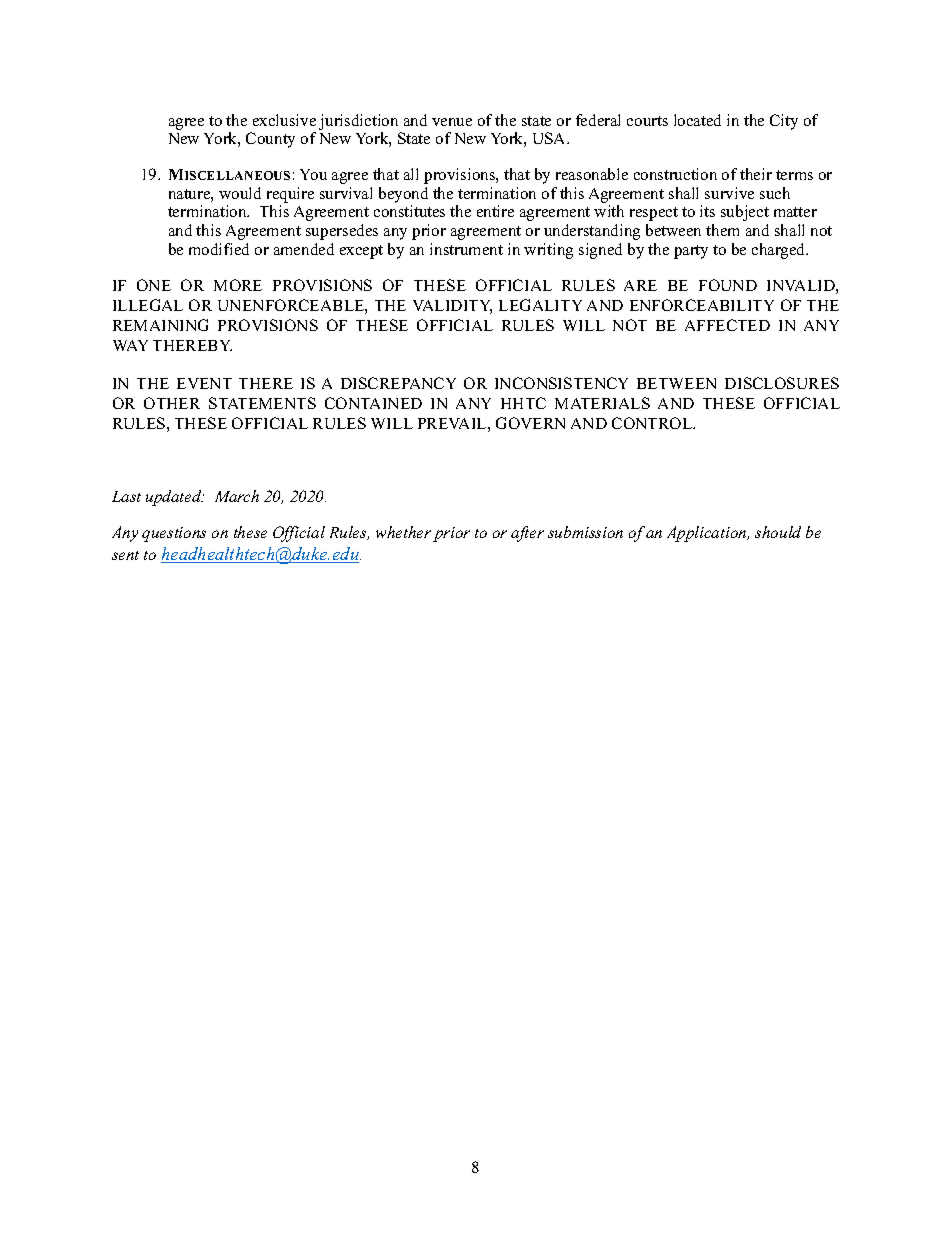  I want to click on CONTROL, so click(653, 423).
